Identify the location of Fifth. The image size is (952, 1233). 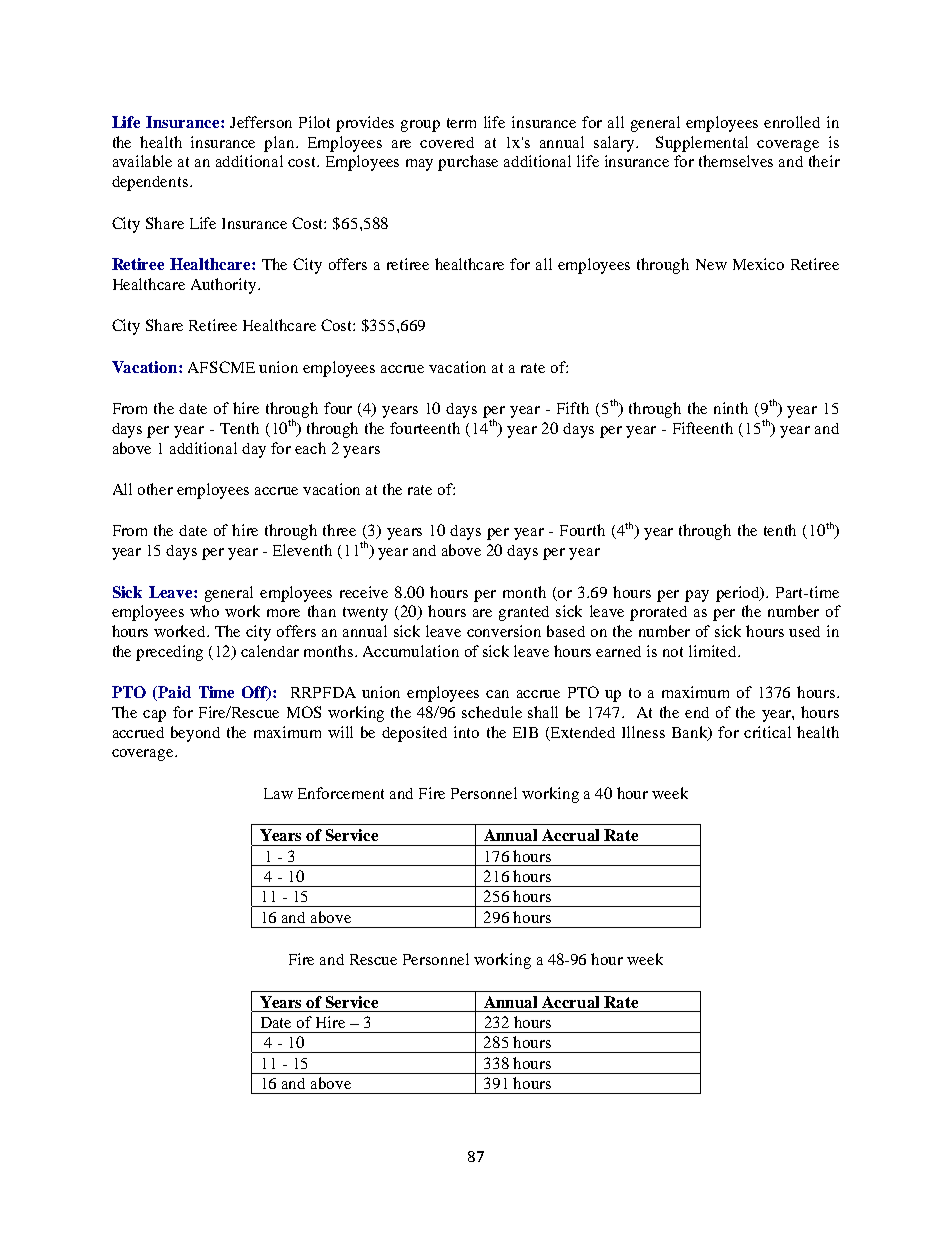
(573, 408).
